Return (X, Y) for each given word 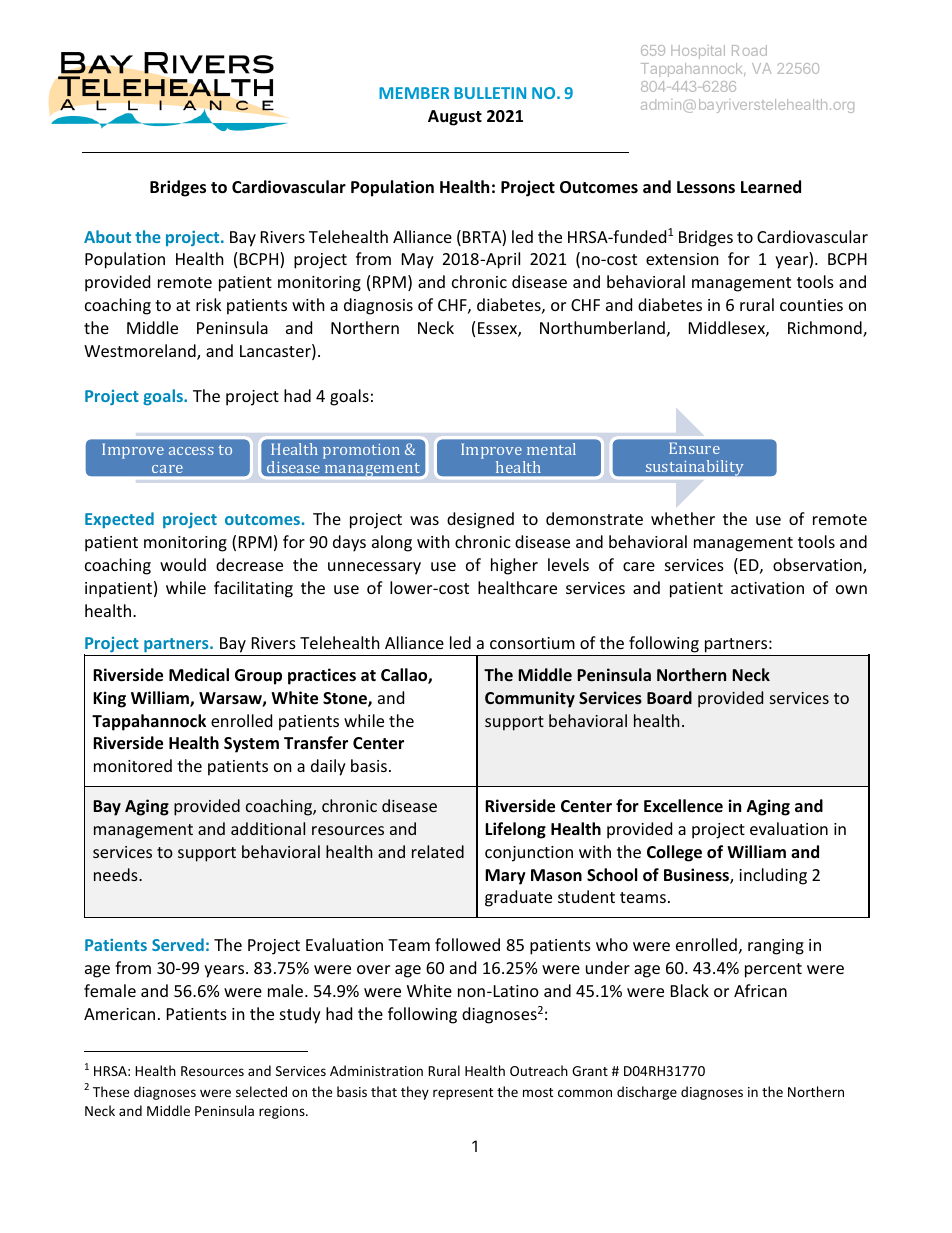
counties (811, 305)
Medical (199, 675)
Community (530, 699)
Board (669, 697)
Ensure (694, 448)
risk (209, 304)
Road (749, 50)
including (773, 876)
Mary (505, 877)
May (418, 261)
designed (480, 520)
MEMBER (414, 93)
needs (117, 874)
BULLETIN (490, 93)
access (191, 451)
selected (261, 1091)
